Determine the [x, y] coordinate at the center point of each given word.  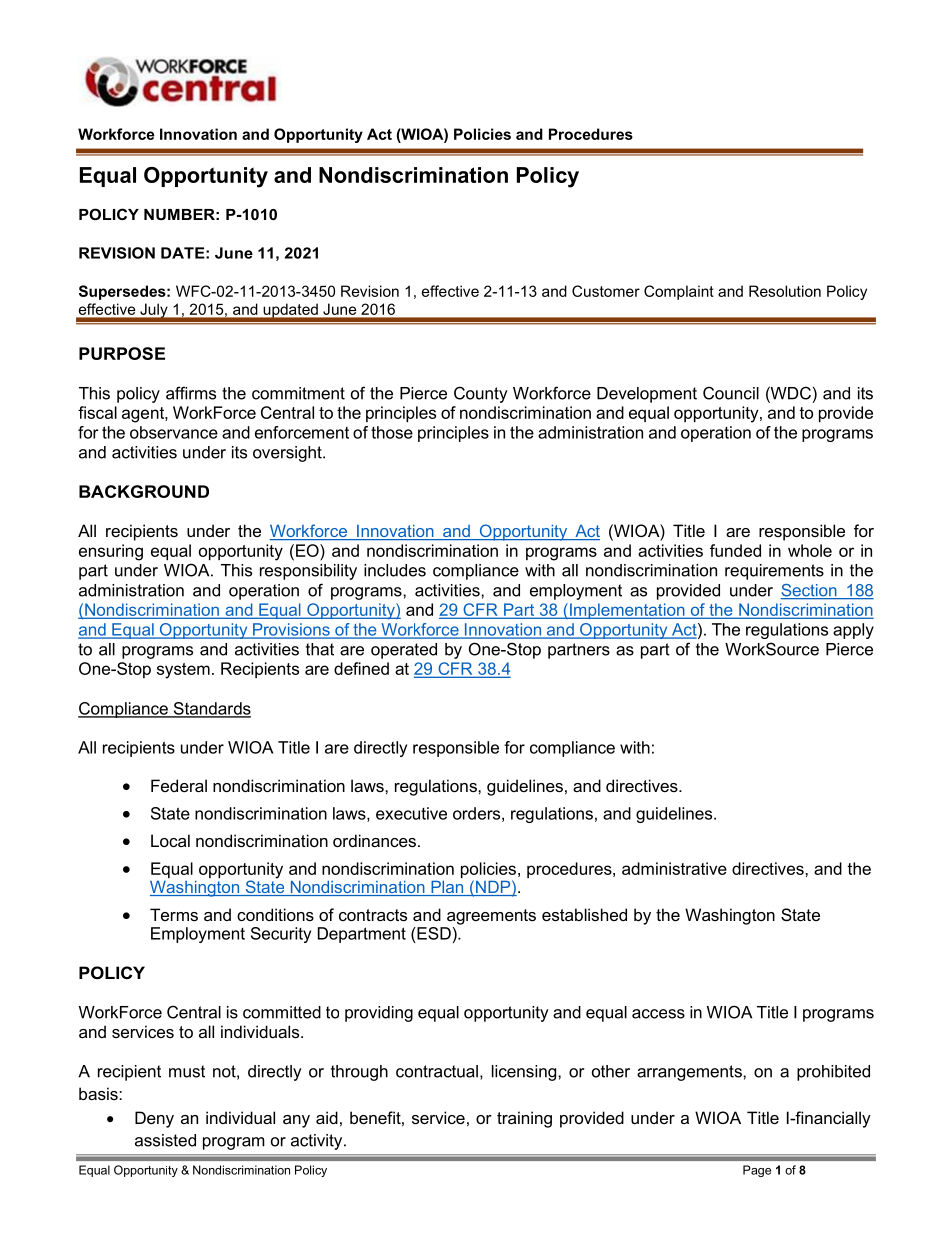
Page [757, 1171]
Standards [211, 709]
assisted [165, 1140]
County [481, 394]
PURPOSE [122, 353]
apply [853, 631]
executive [411, 813]
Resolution [785, 291]
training [524, 1119]
